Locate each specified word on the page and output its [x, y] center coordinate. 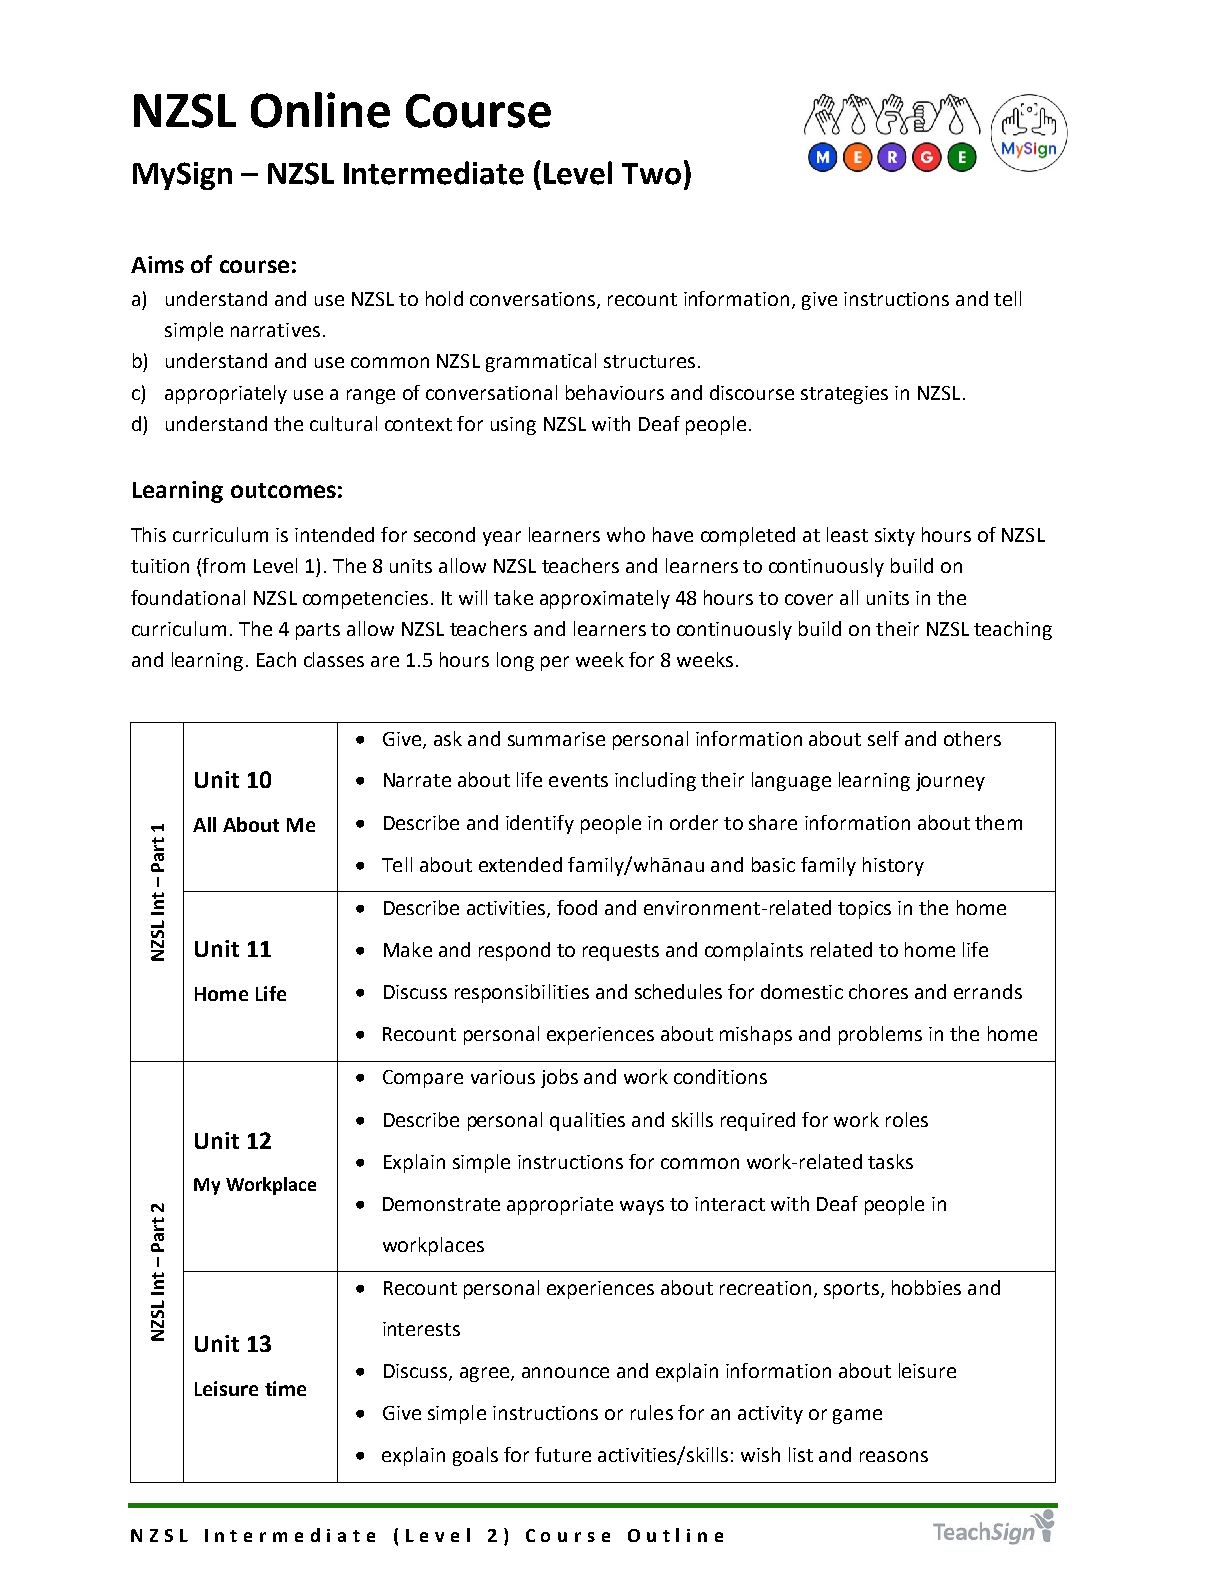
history [893, 866]
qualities [587, 1121]
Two [651, 174]
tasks [890, 1161]
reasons [894, 1456]
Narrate [417, 780]
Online [320, 110]
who [626, 534]
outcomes [283, 490]
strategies [844, 395]
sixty [895, 537]
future [563, 1454]
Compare [423, 1079]
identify [540, 824]
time [285, 1388]
